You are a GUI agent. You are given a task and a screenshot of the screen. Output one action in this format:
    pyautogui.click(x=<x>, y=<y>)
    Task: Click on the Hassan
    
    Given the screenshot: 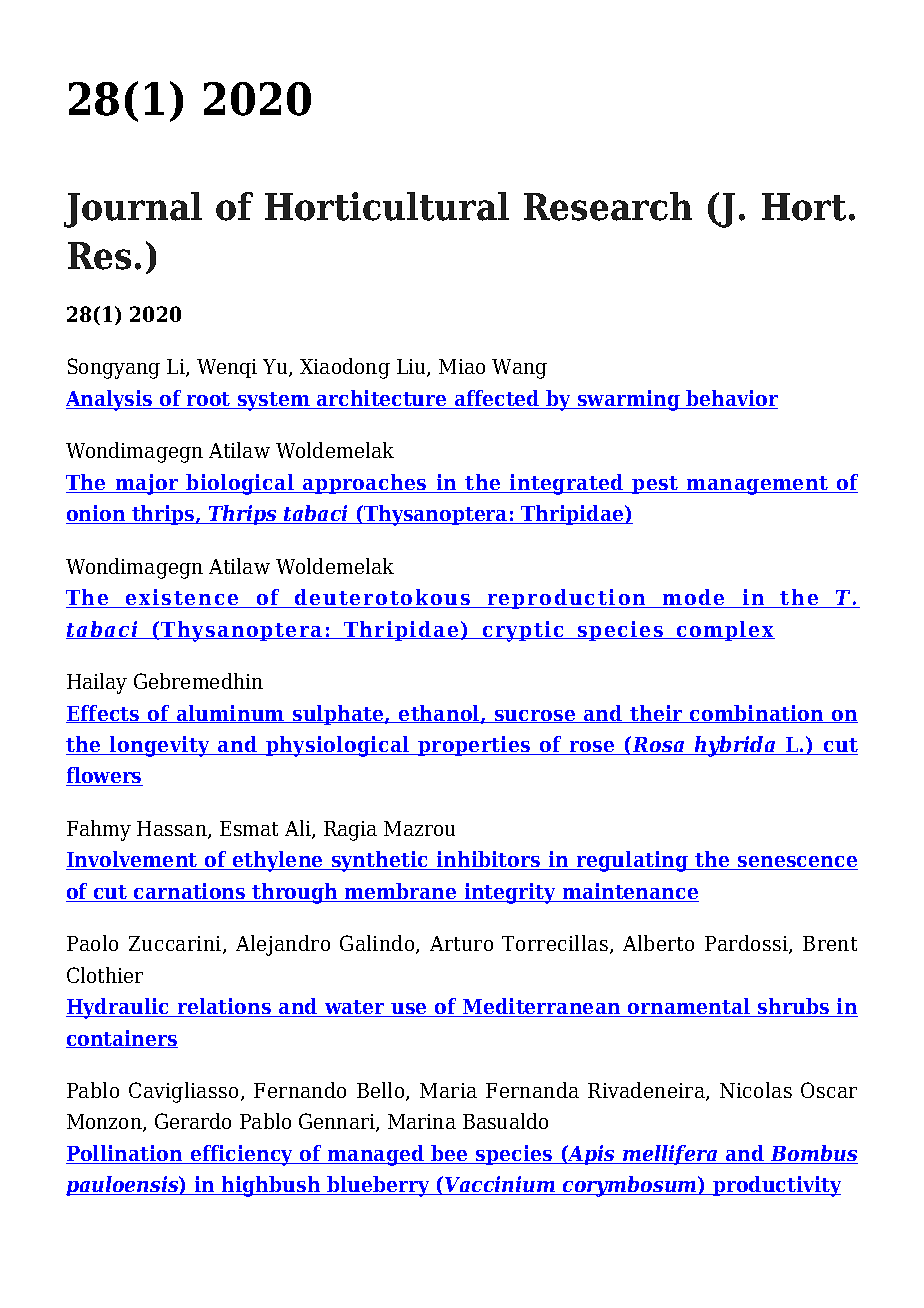 What is the action you would take?
    pyautogui.click(x=173, y=830)
